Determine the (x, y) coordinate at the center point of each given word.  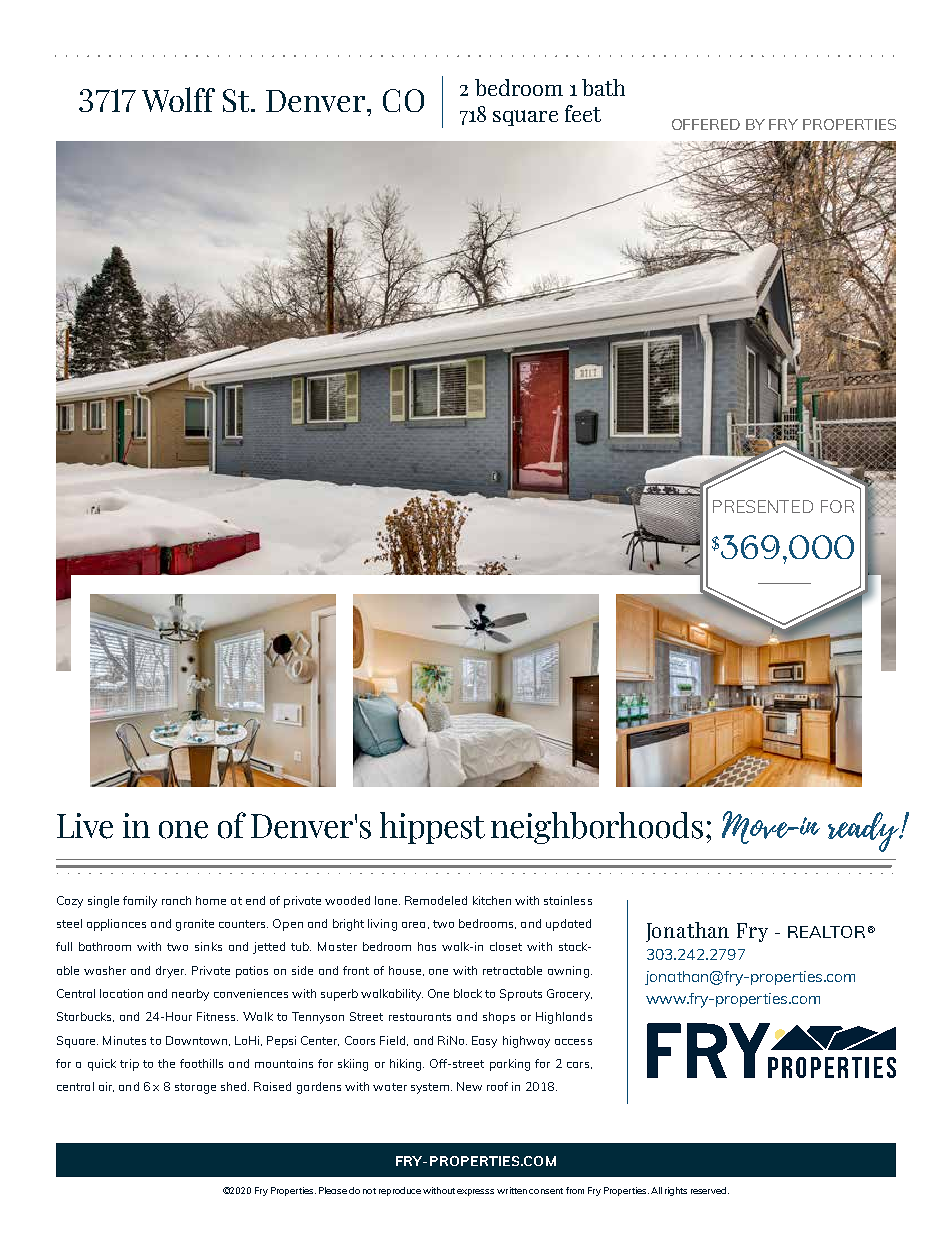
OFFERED (706, 124)
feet (583, 113)
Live (85, 826)
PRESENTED (763, 506)
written (512, 1190)
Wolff (178, 99)
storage (195, 1088)
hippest (432, 828)
